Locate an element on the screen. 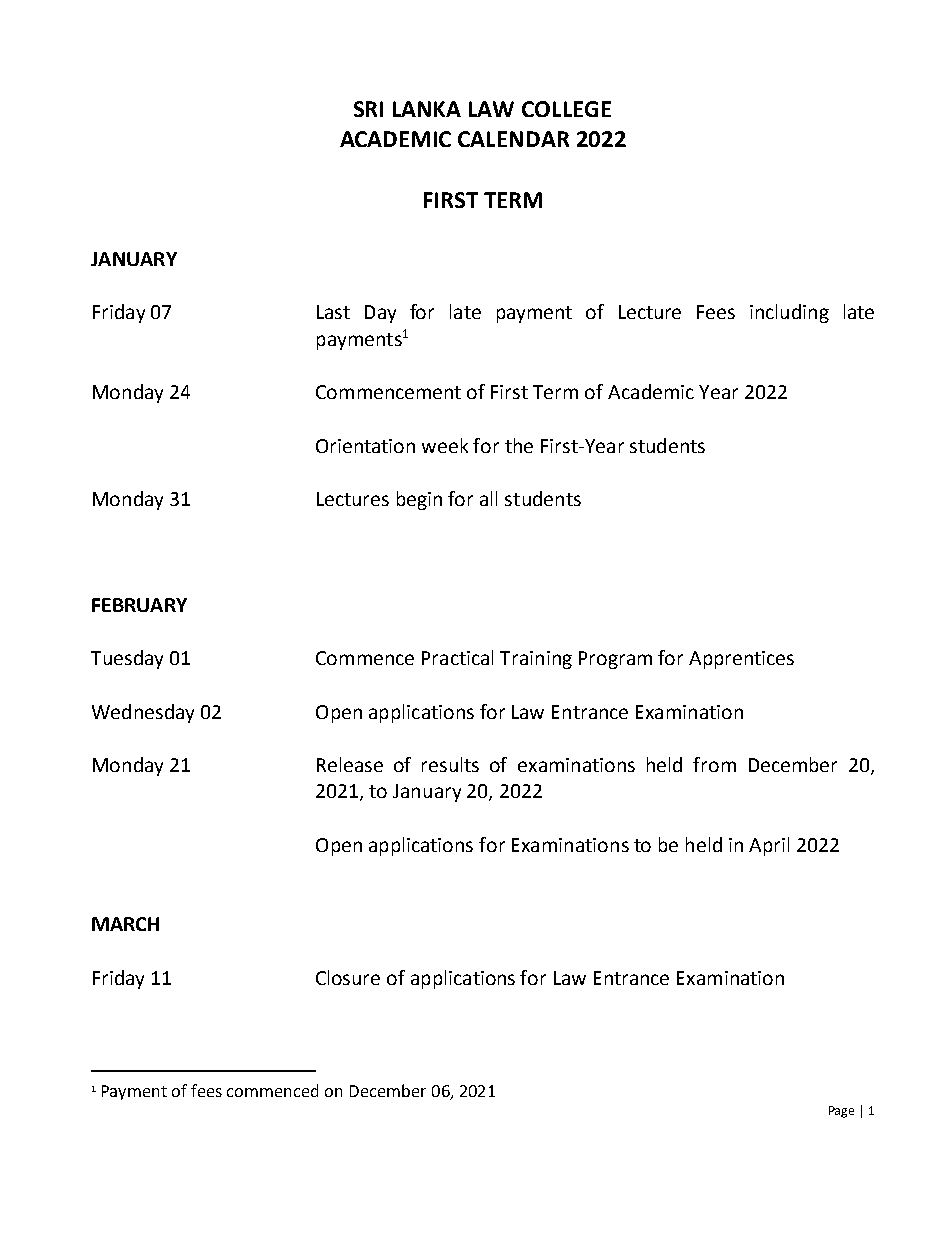  LANKA is located at coordinates (427, 109).
